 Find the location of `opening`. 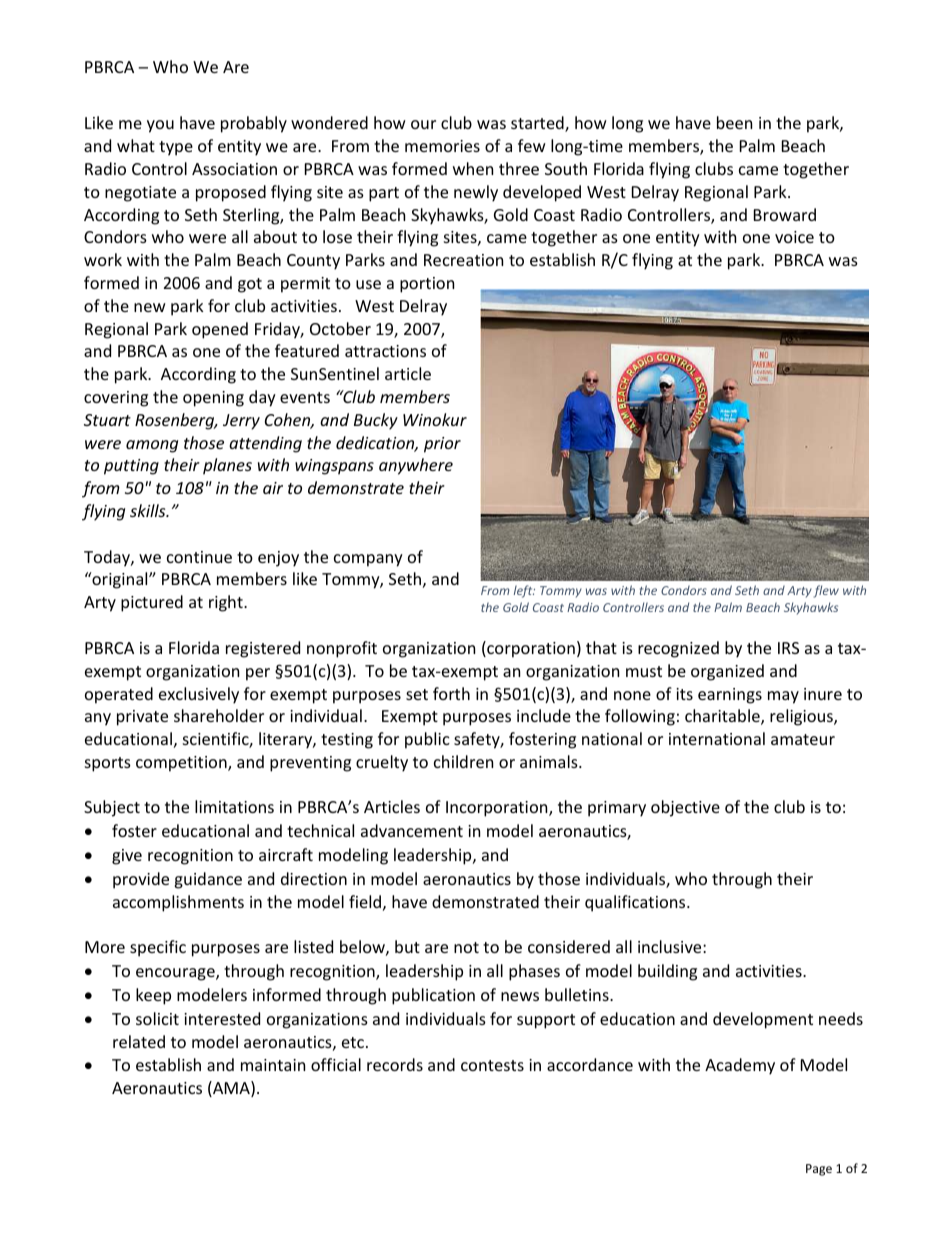

opening is located at coordinates (213, 399).
